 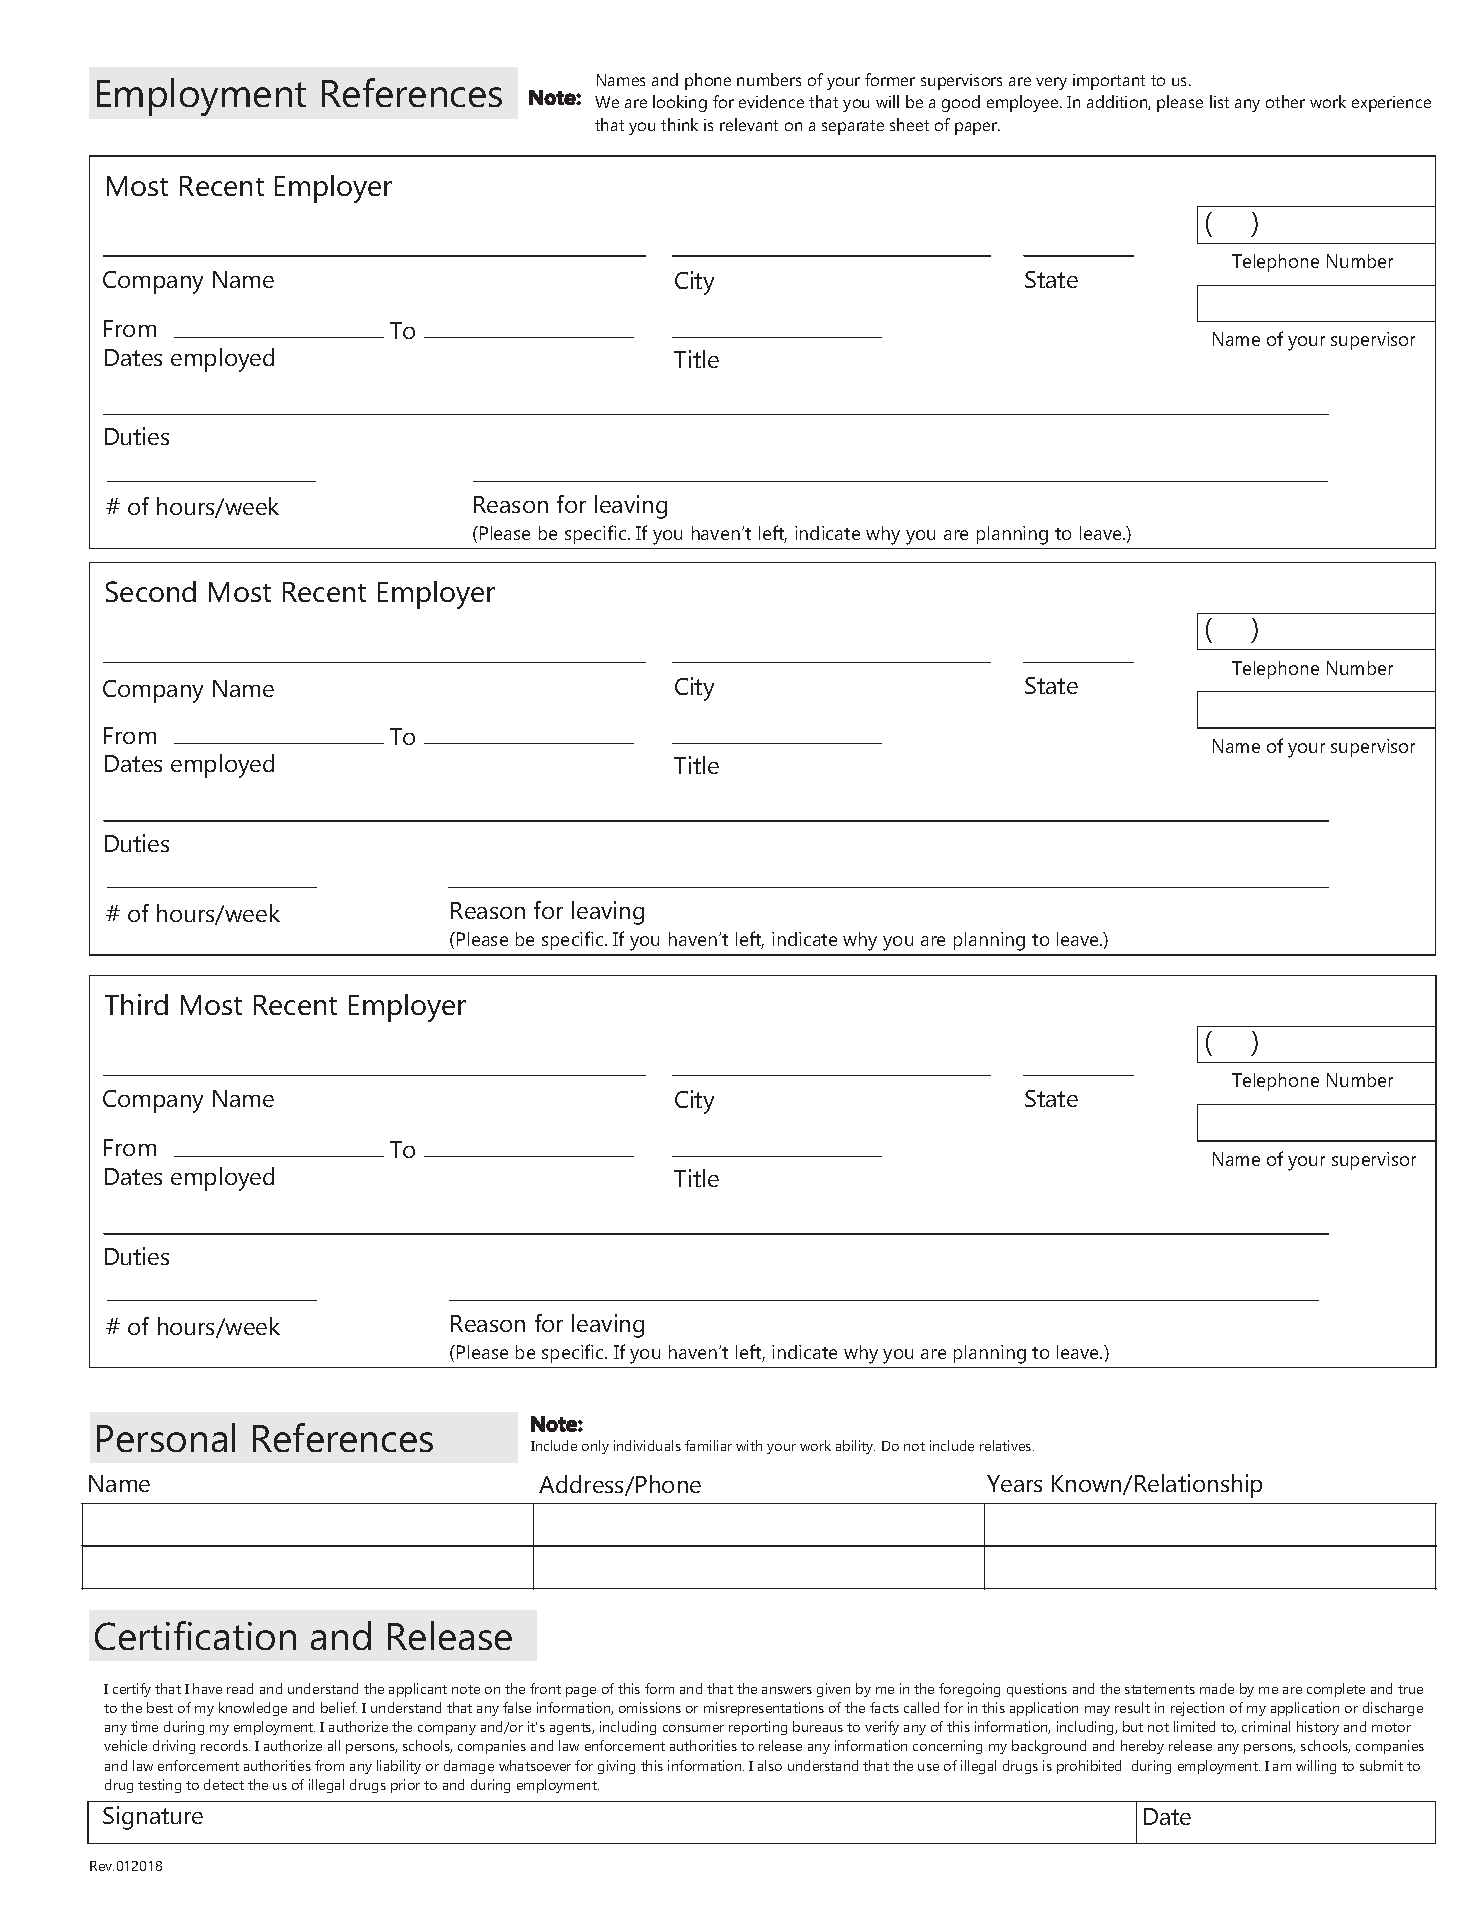 I want to click on Second, so click(x=151, y=591).
